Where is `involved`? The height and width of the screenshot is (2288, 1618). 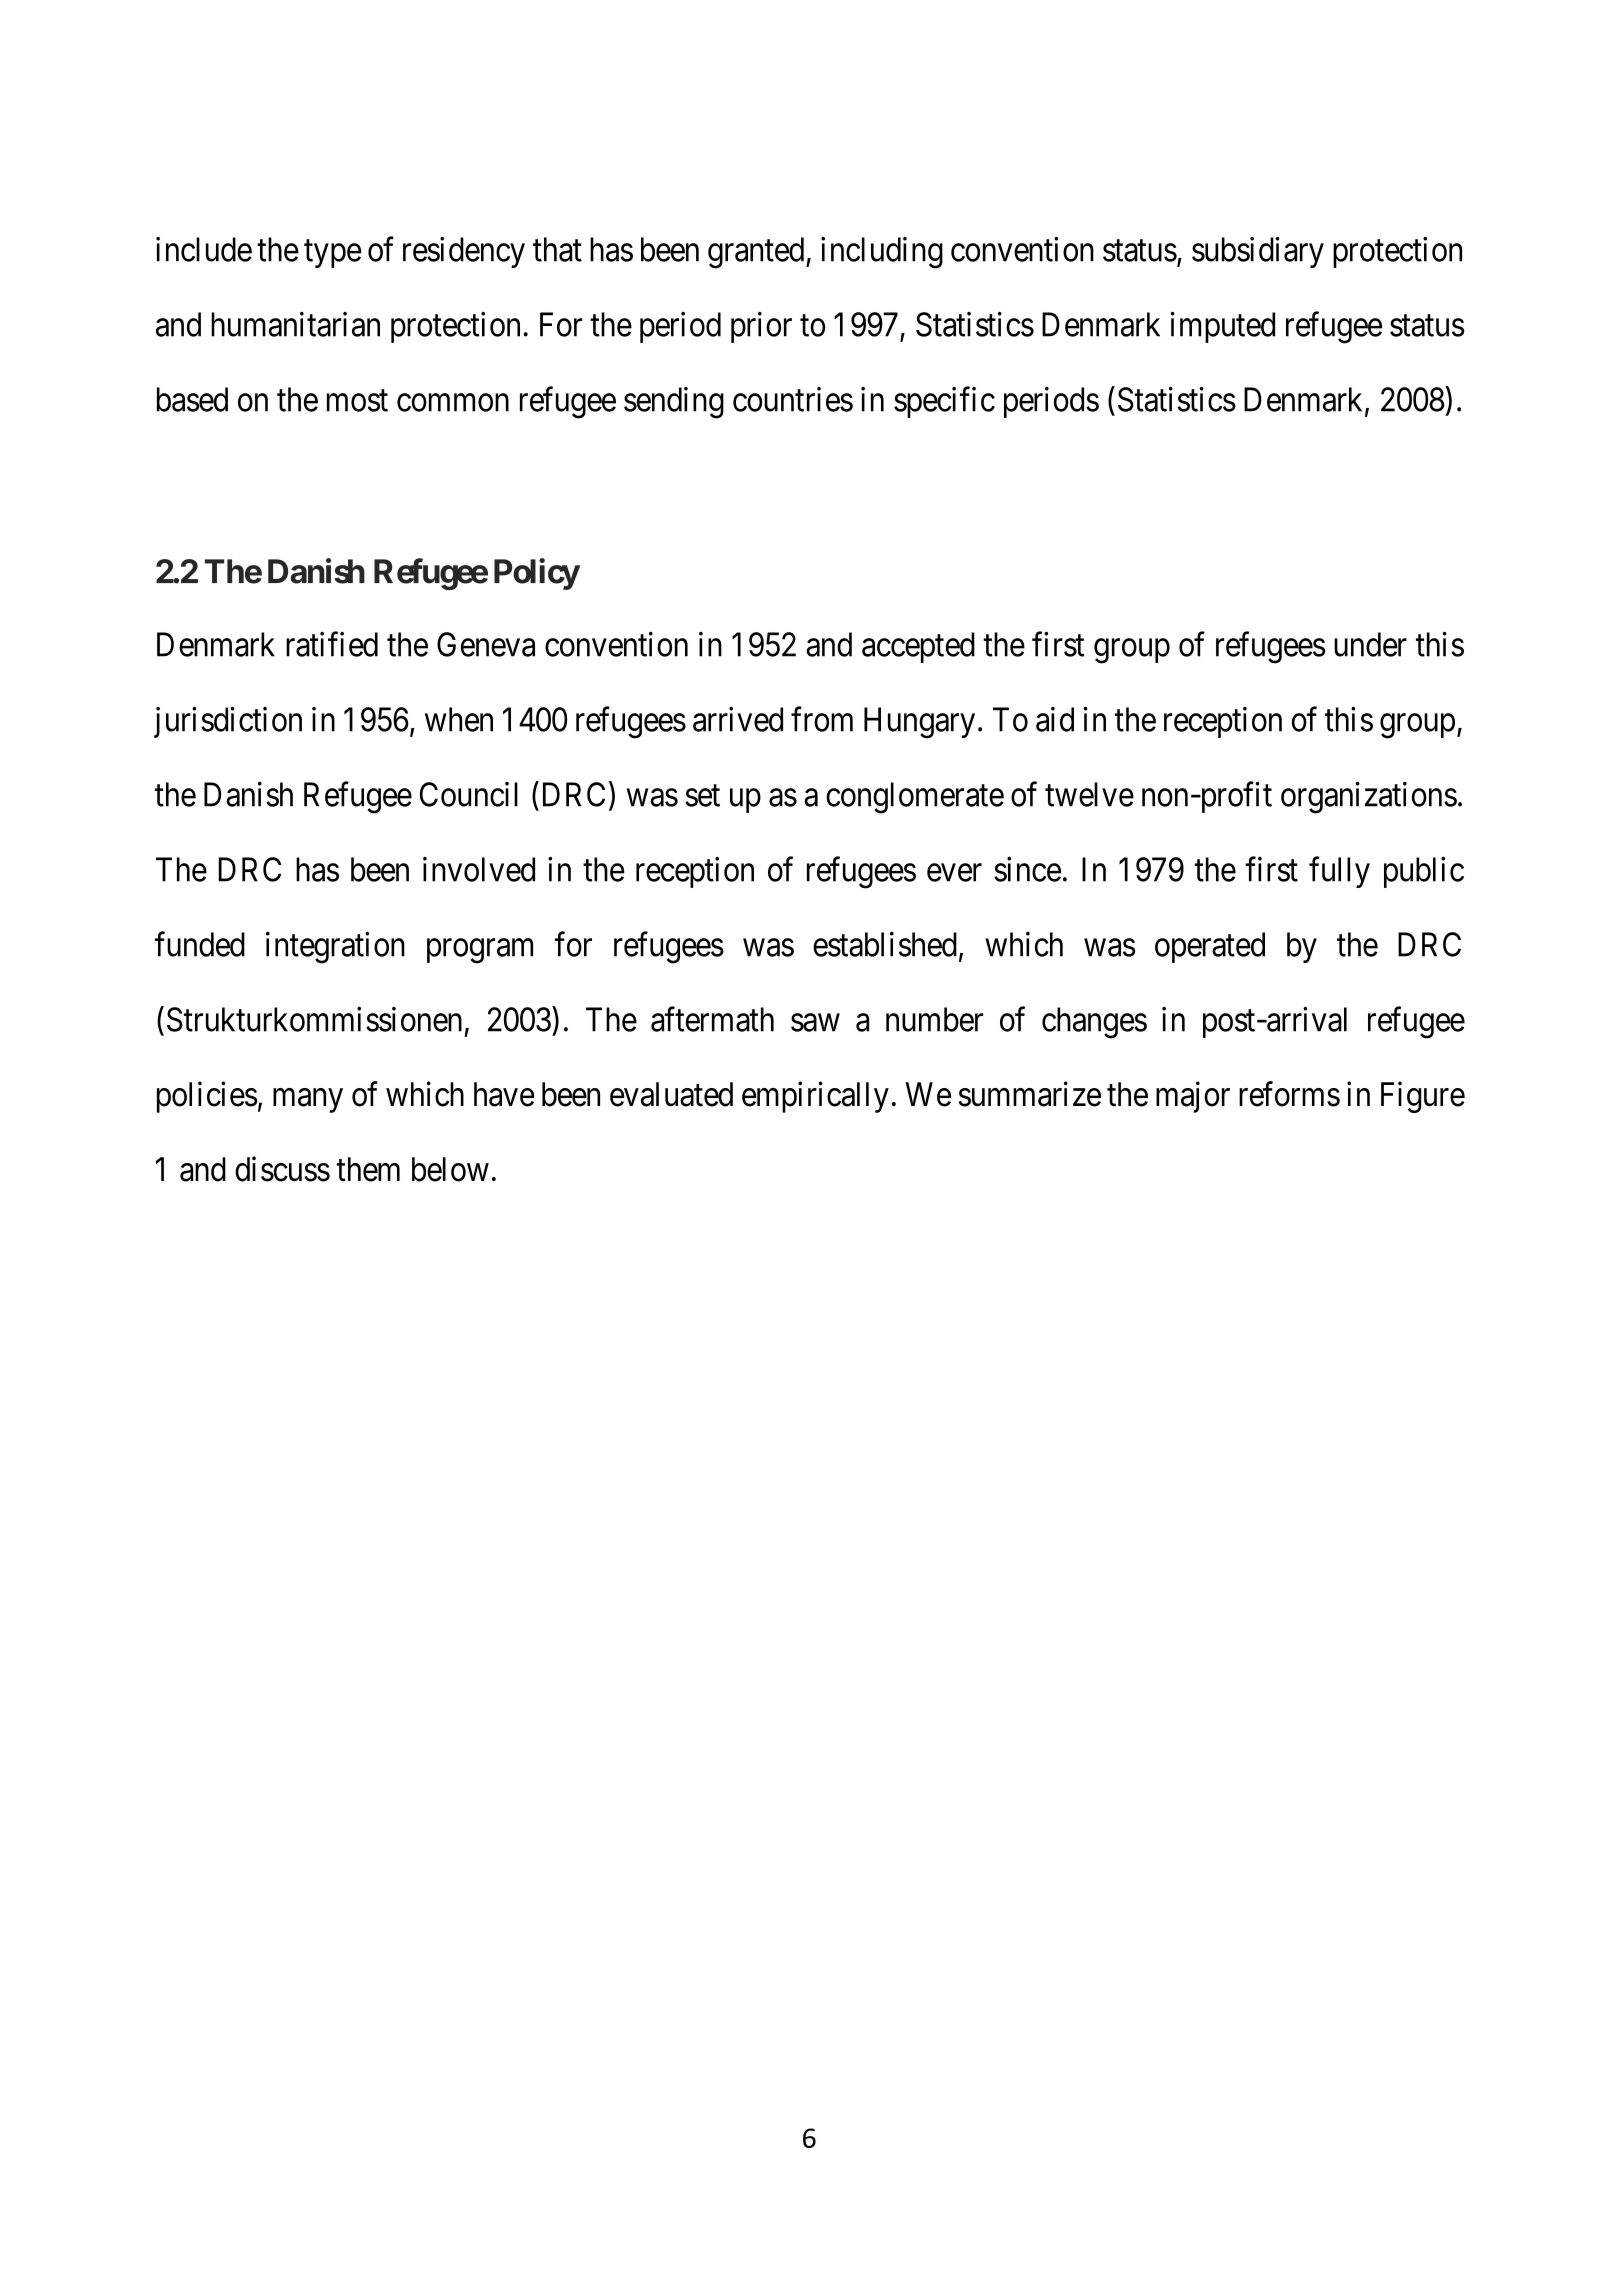 involved is located at coordinates (479, 869).
